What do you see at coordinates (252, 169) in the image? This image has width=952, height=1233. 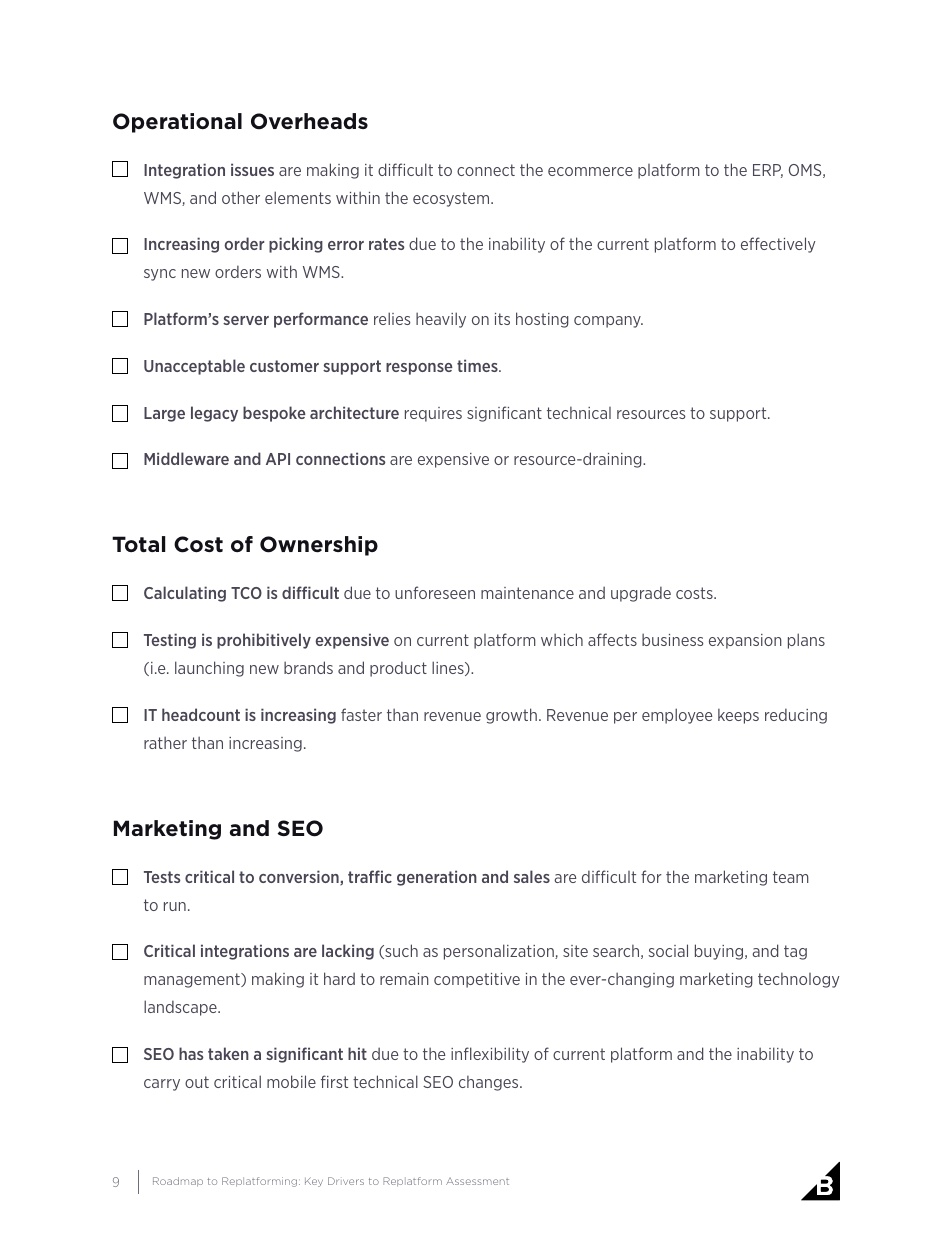 I see `issues` at bounding box center [252, 169].
